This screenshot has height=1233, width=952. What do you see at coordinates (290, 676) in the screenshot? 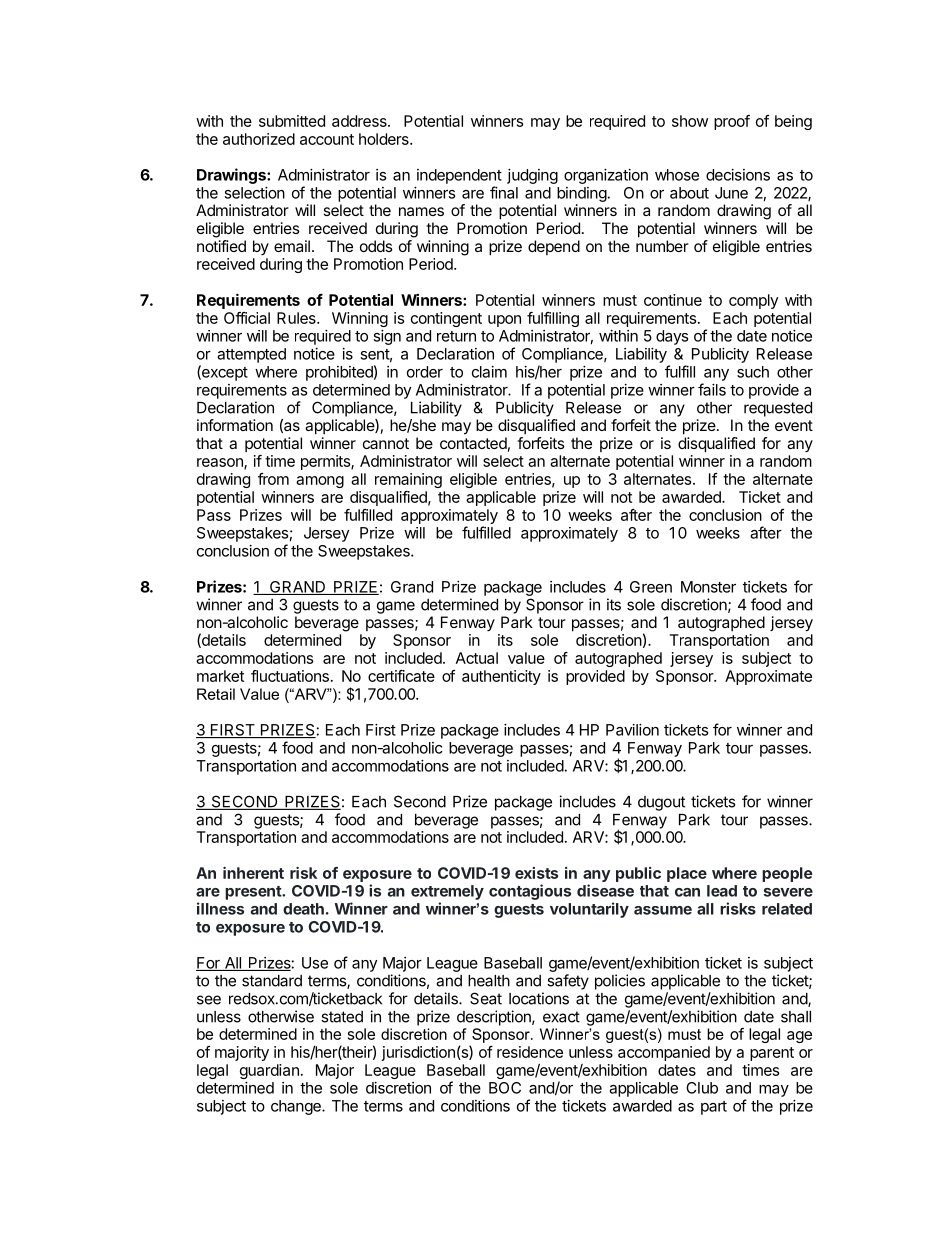
I see `fluctuations` at bounding box center [290, 676].
